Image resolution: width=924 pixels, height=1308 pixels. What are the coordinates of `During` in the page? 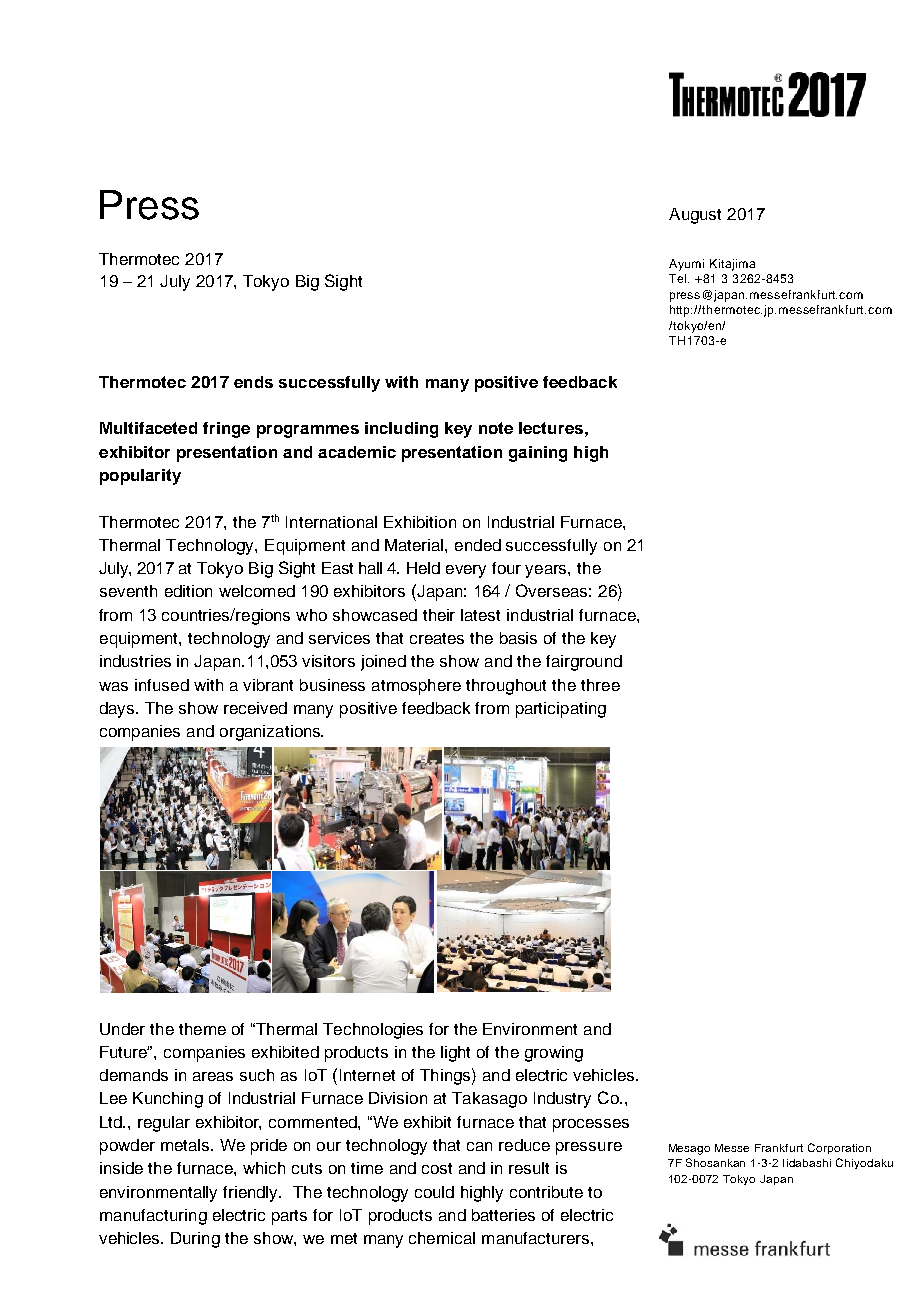 It's located at (195, 1240).
